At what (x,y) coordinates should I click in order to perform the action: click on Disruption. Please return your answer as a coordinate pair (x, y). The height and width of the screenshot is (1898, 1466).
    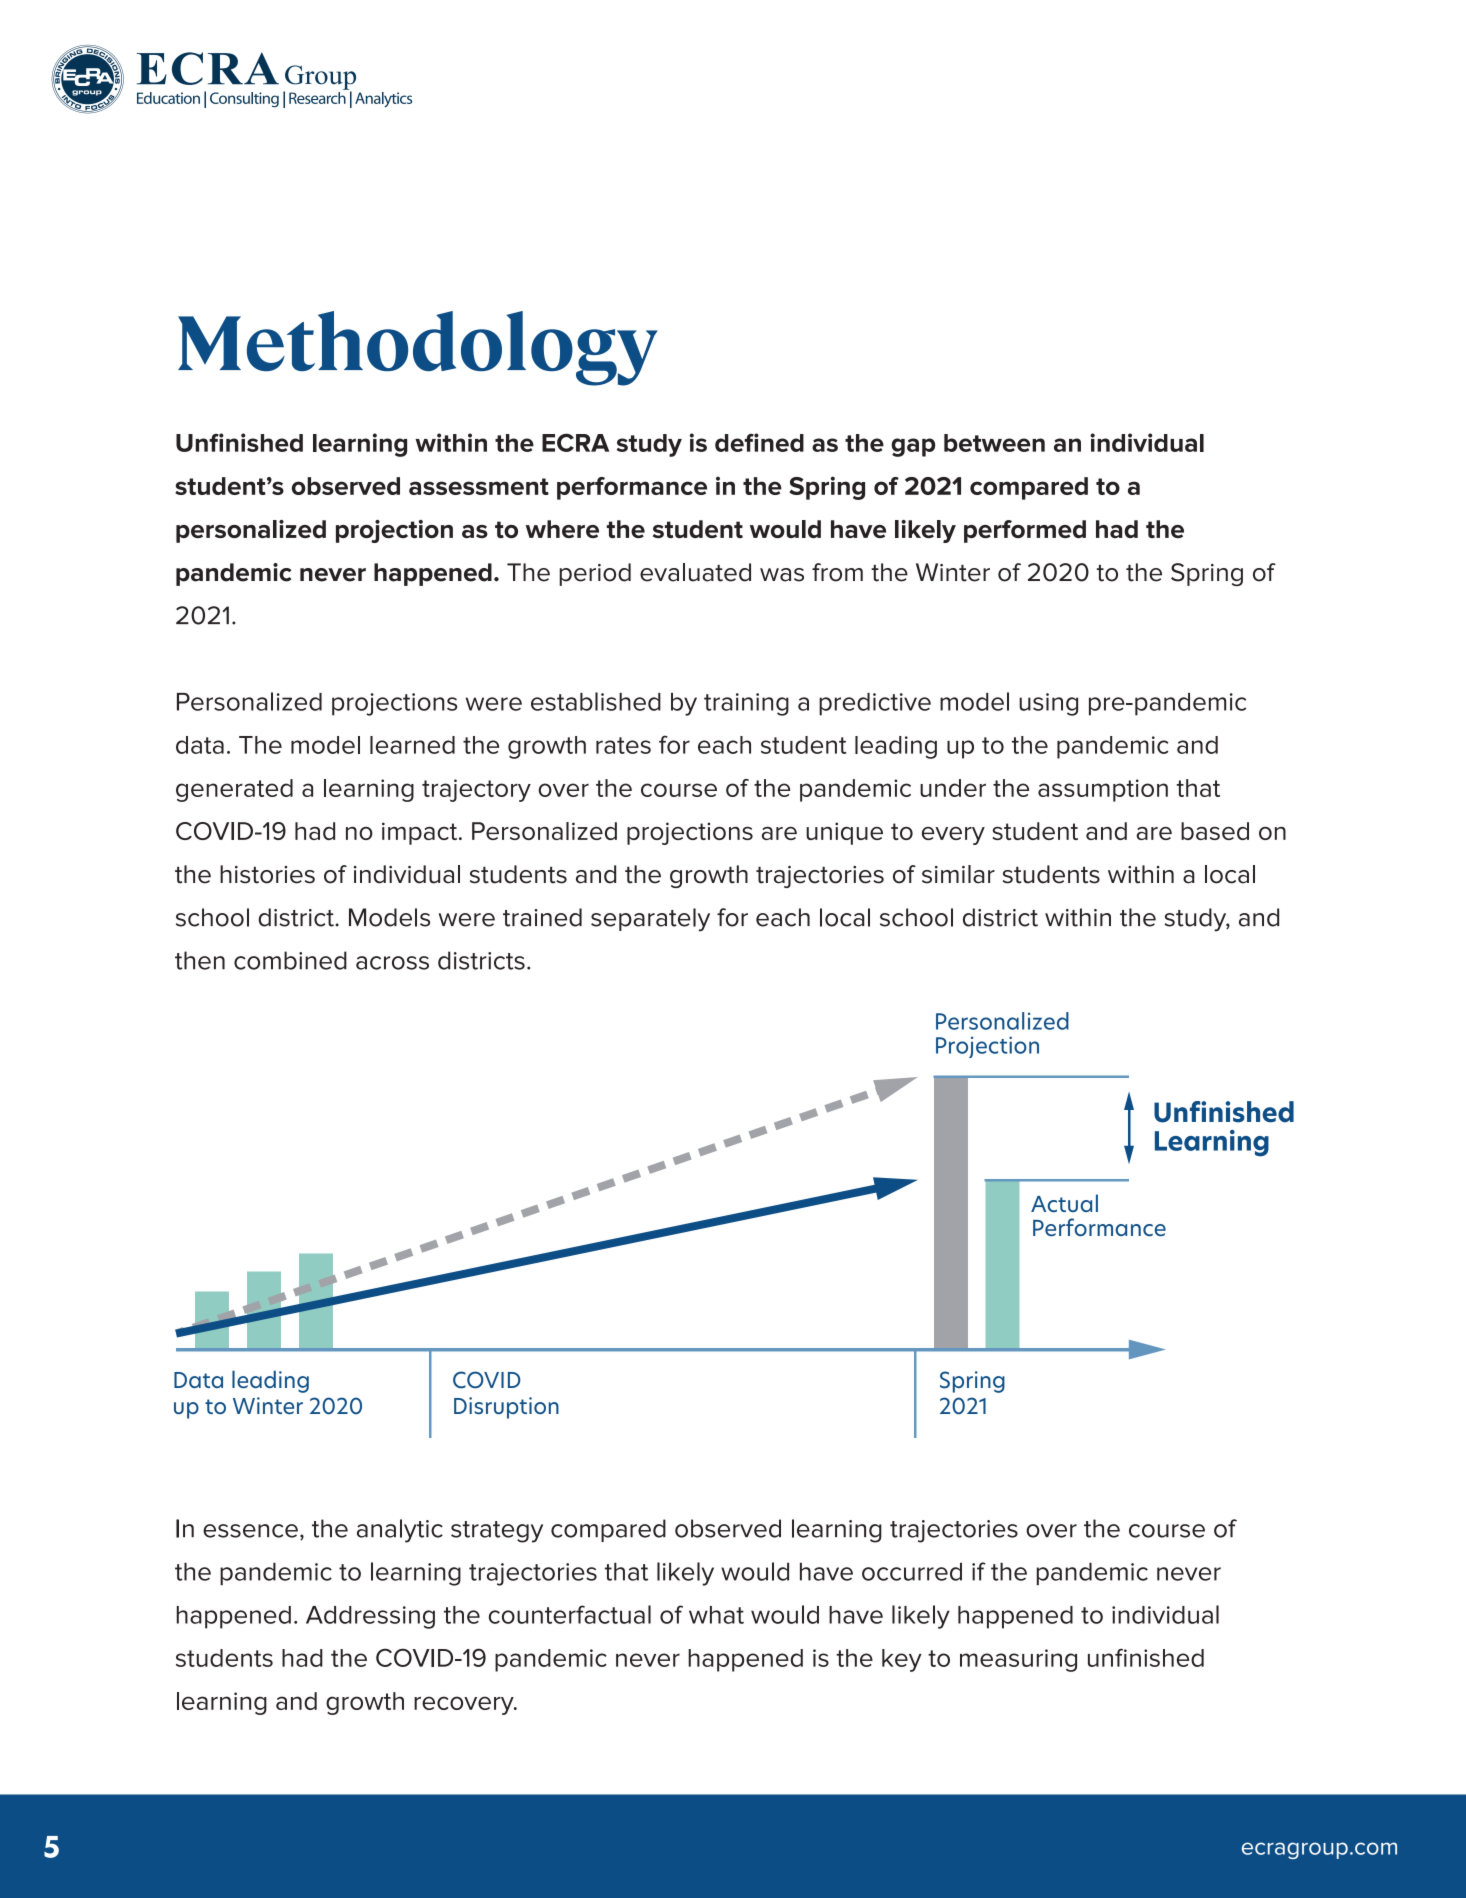
    Looking at the image, I should click on (506, 1408).
